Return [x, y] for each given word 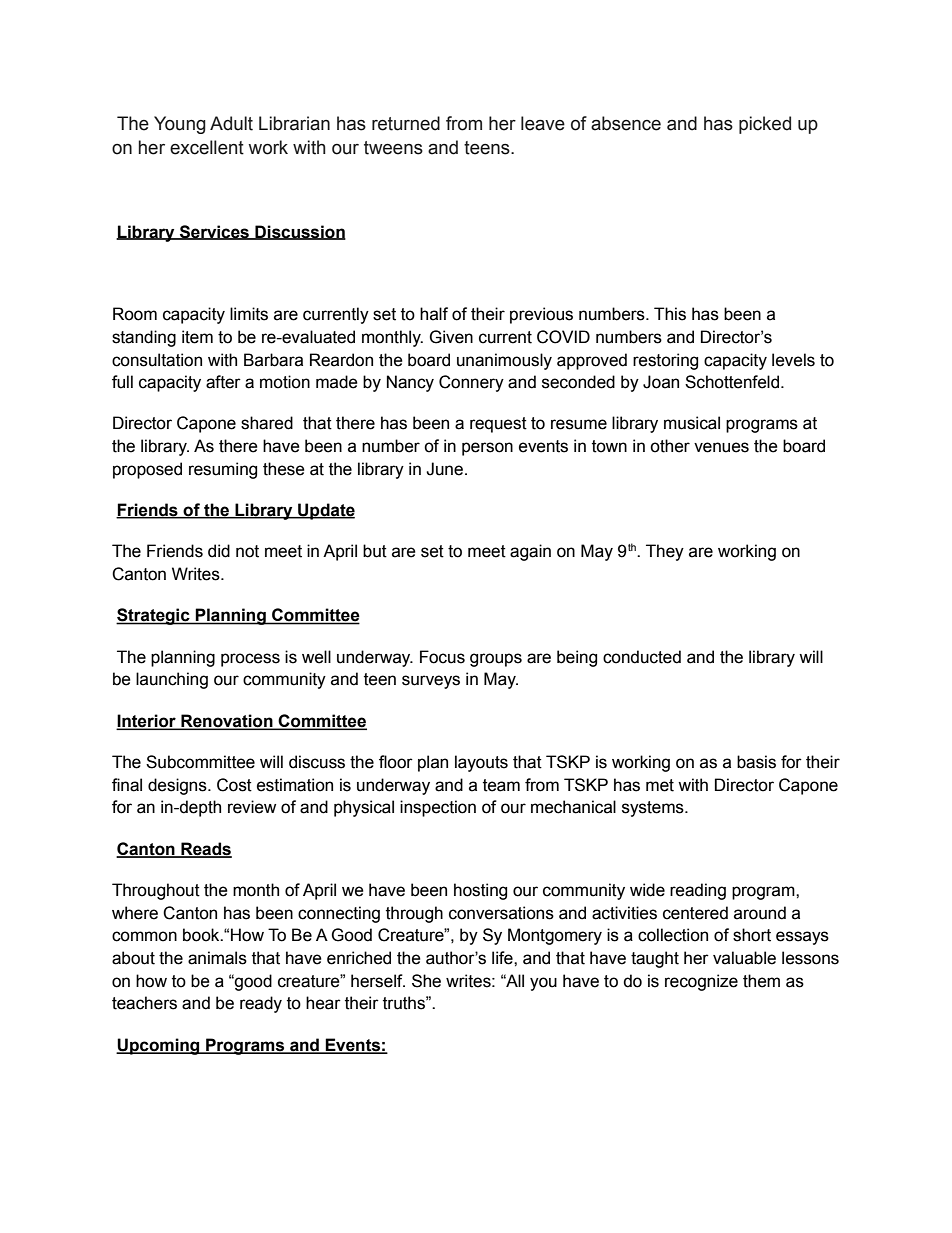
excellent [207, 147]
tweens [393, 148]
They [665, 552]
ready [261, 1004]
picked [765, 125]
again [530, 552]
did [219, 551]
